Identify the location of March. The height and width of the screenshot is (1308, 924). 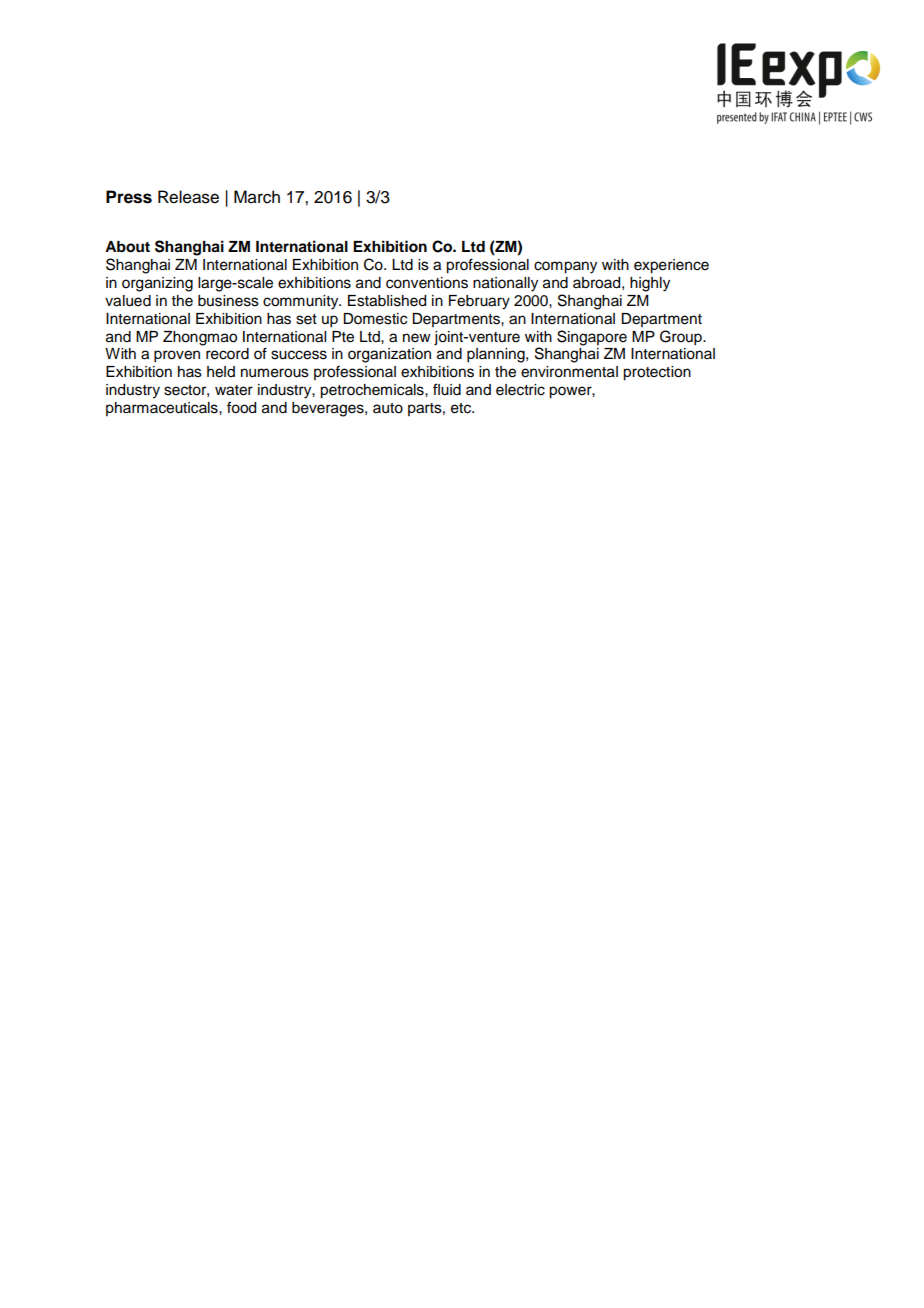
(257, 197).
